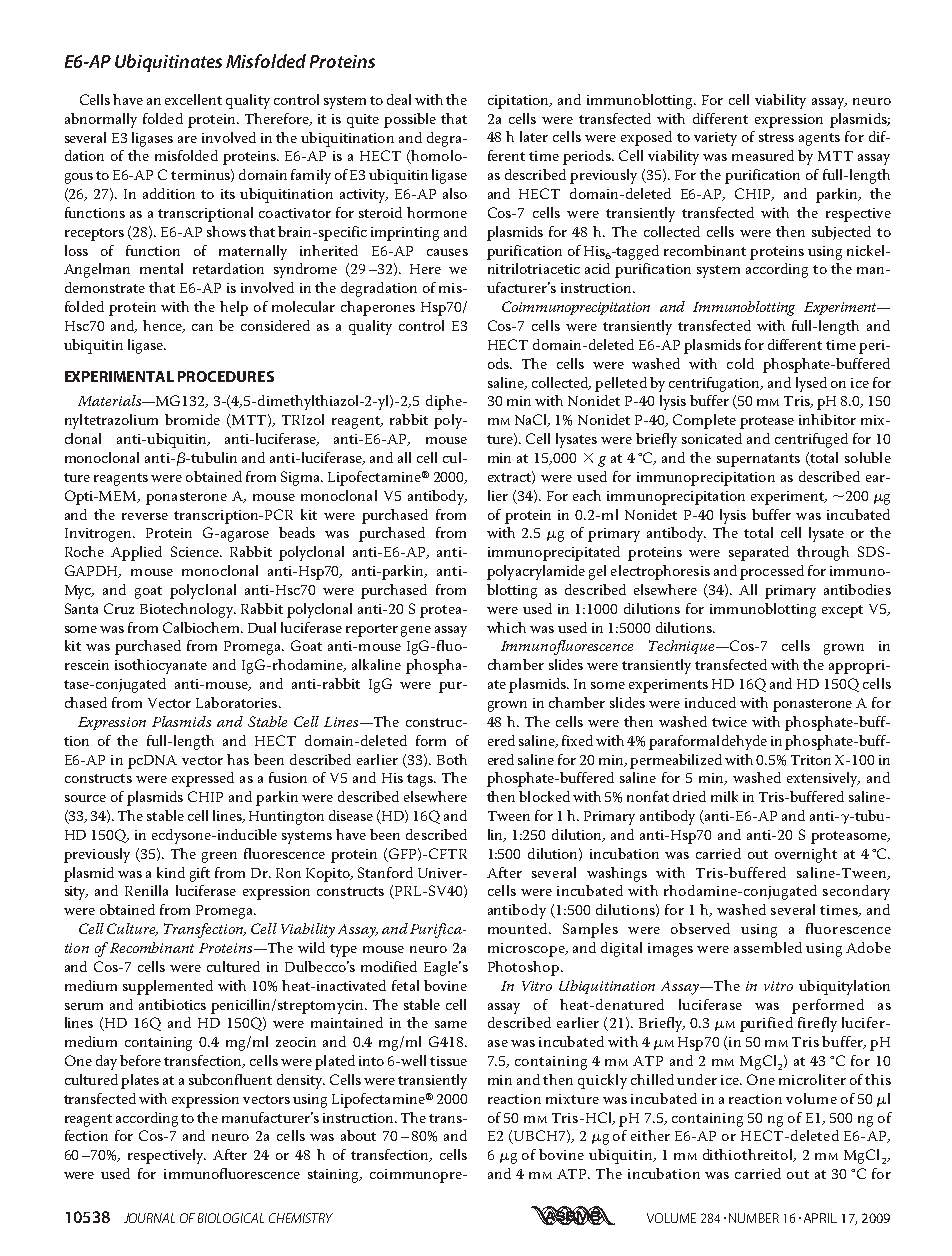 This page has width=952, height=1256. Describe the element at coordinates (842, 611) in the page. I see `except` at that location.
